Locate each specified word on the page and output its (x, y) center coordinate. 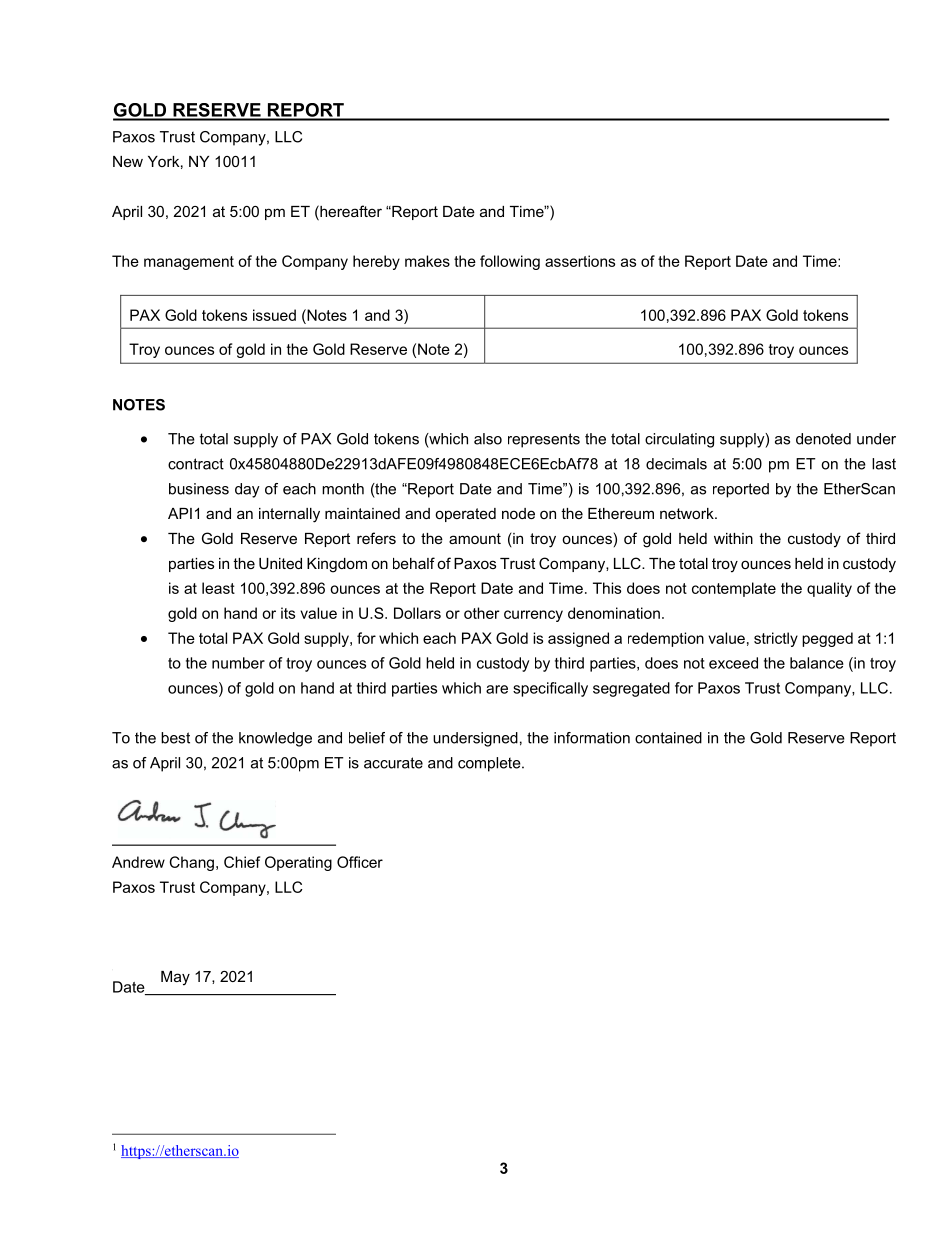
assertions (580, 261)
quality (829, 589)
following (510, 262)
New (128, 161)
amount (475, 538)
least (218, 588)
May (175, 978)
